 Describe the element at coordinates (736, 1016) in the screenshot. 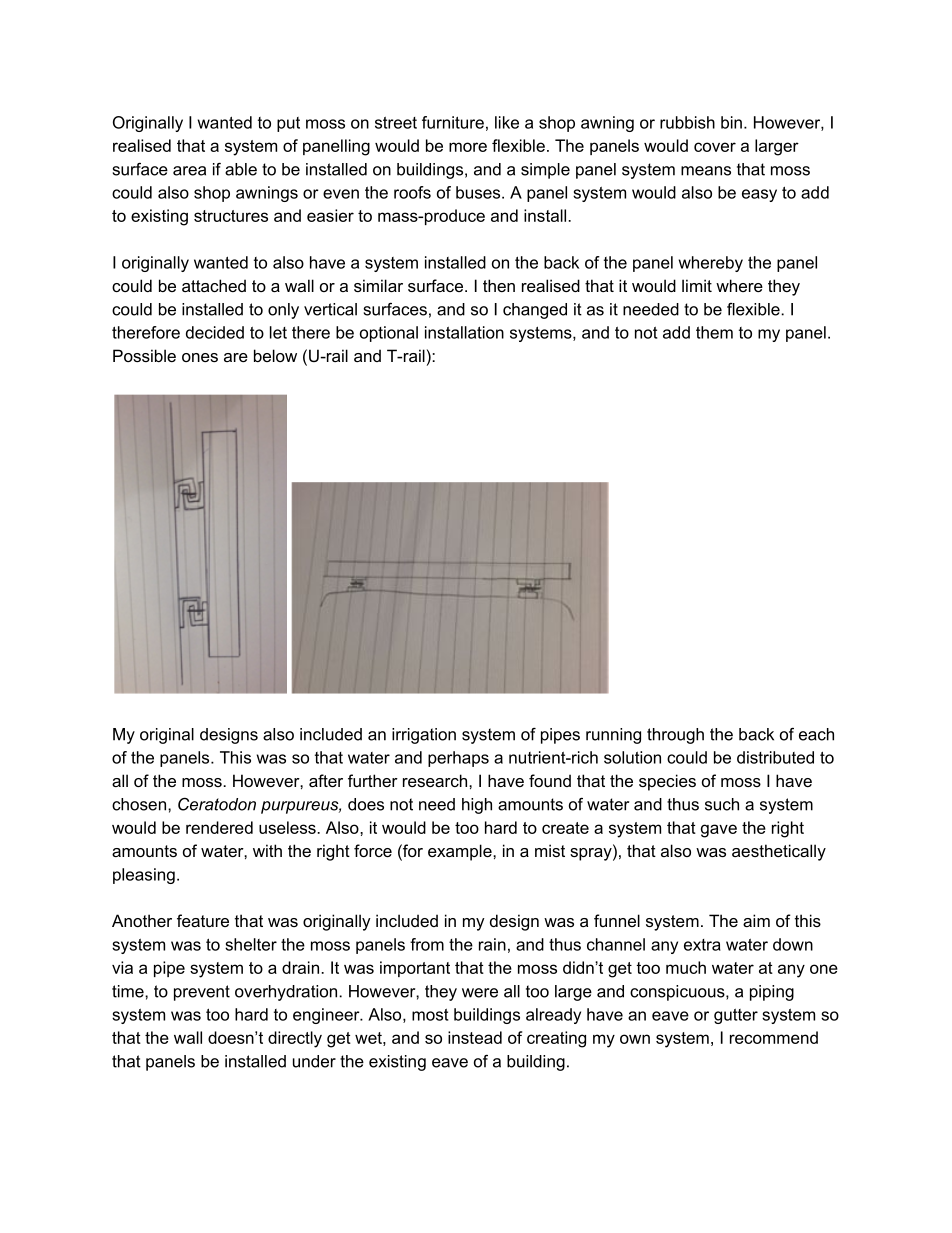

I see `gutter` at that location.
